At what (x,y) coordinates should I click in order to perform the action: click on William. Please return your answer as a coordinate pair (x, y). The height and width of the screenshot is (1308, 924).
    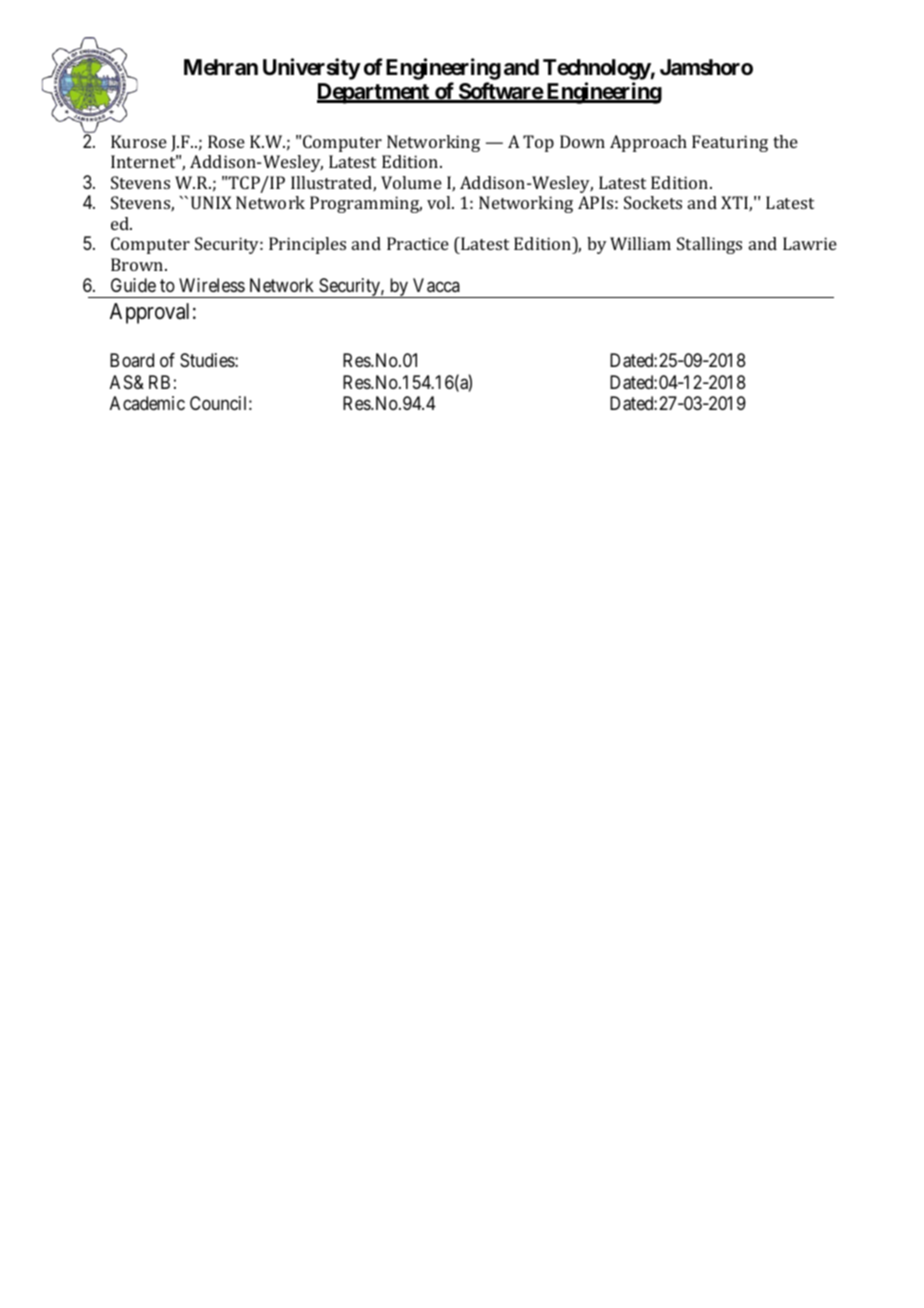
    Looking at the image, I should click on (640, 243).
